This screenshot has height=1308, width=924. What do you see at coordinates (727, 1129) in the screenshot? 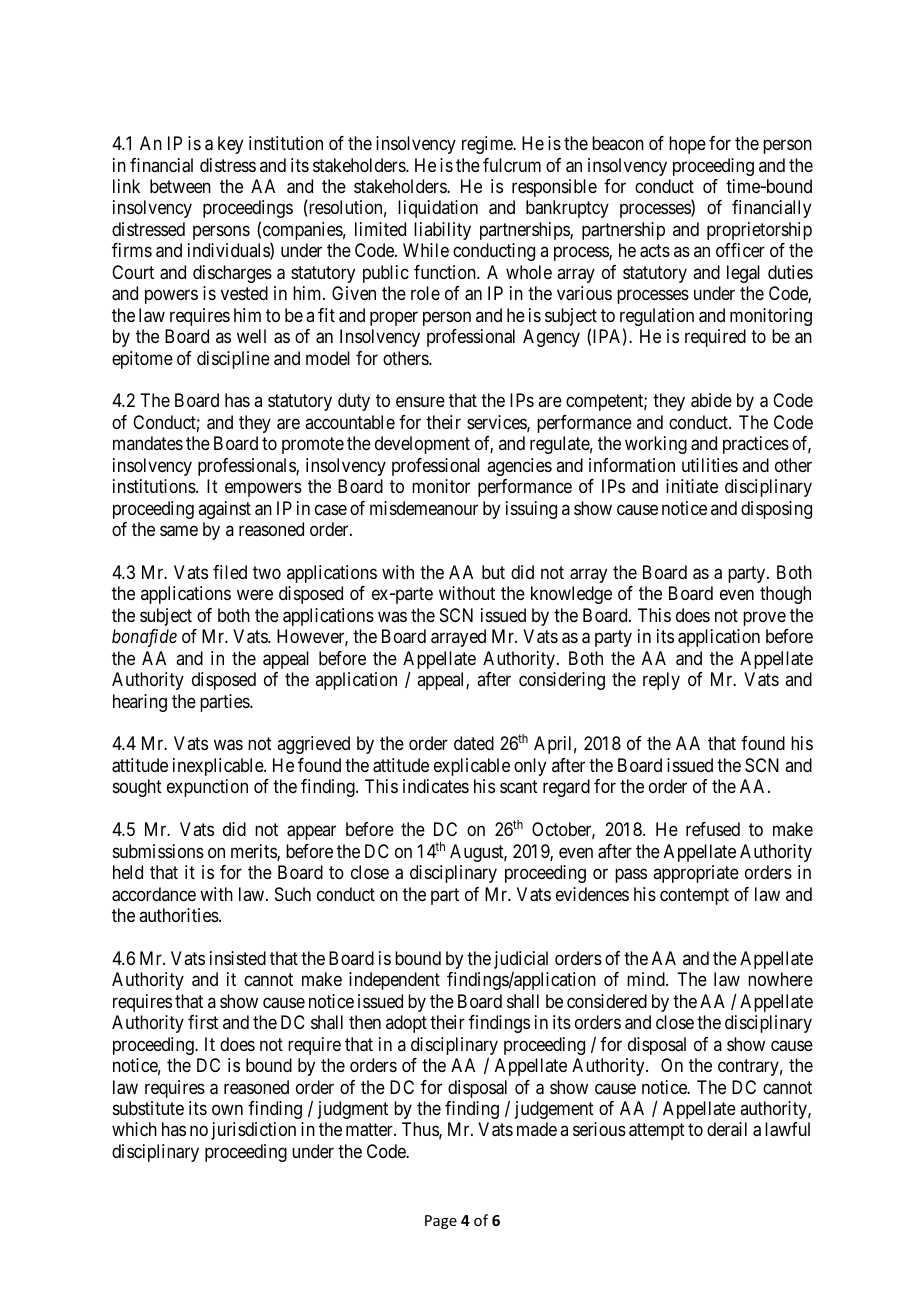
I see `derail` at bounding box center [727, 1129].
